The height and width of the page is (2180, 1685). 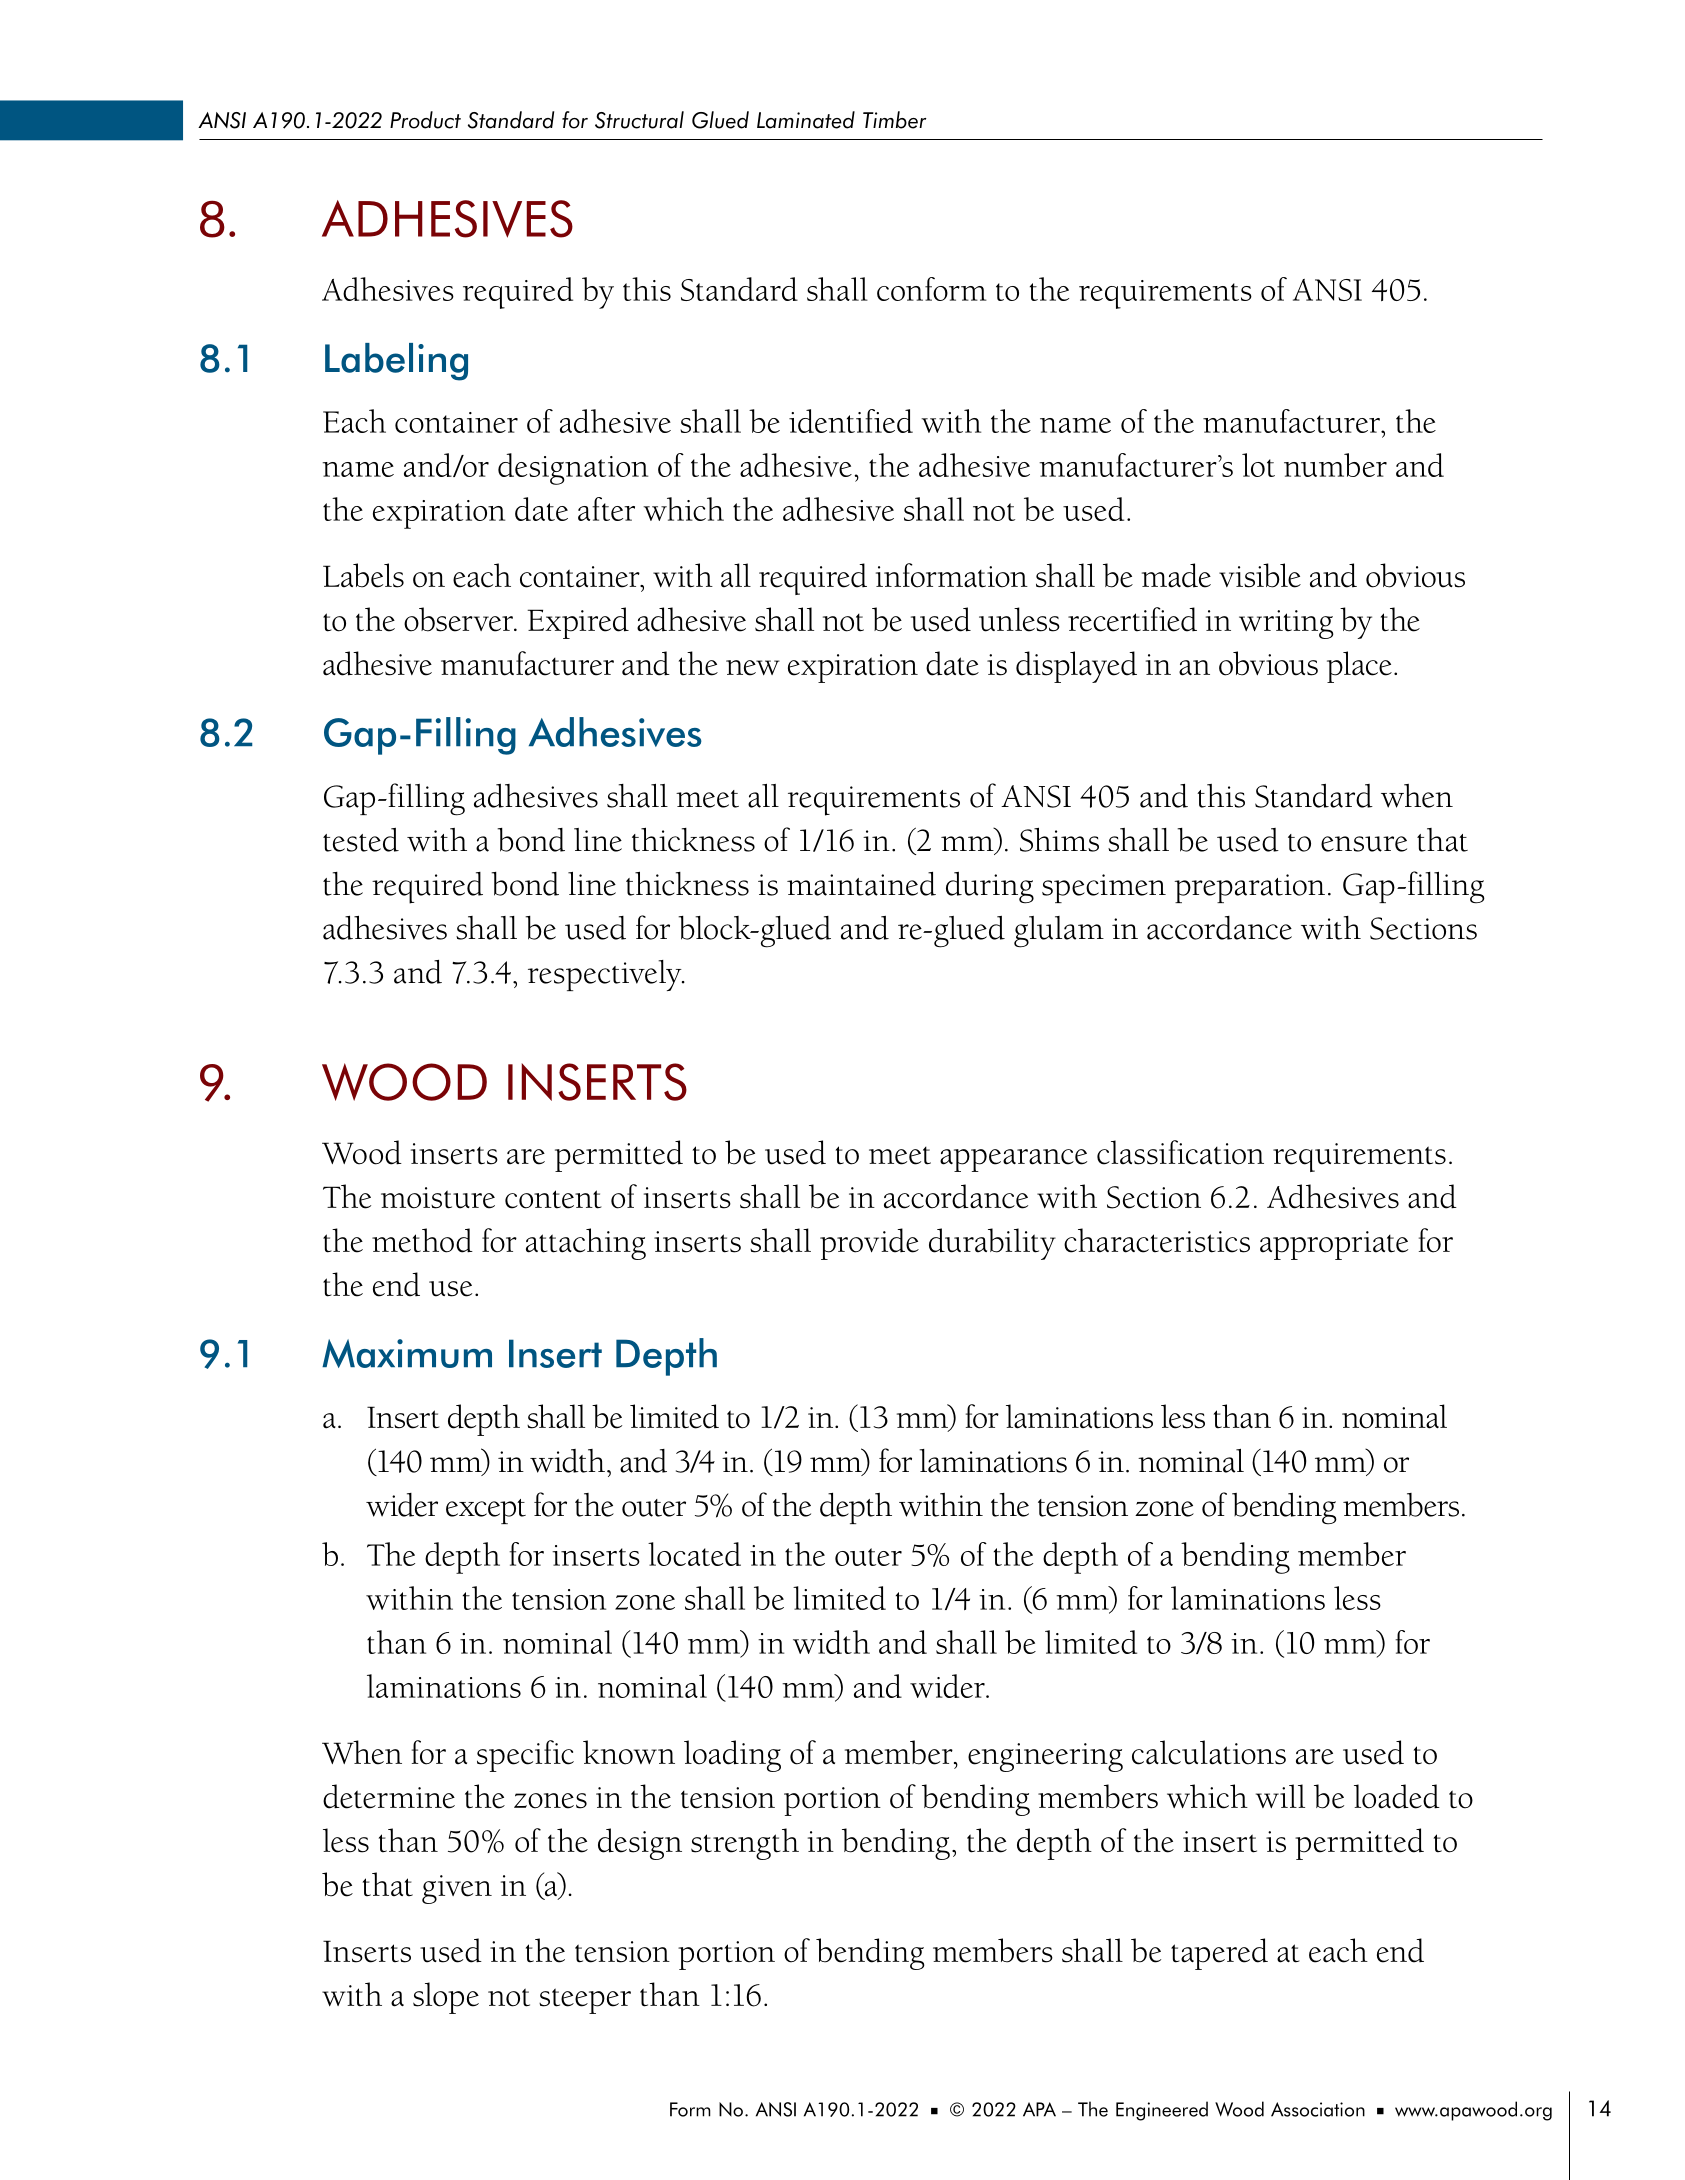 What do you see at coordinates (694, 1554) in the page?
I see `located` at bounding box center [694, 1554].
